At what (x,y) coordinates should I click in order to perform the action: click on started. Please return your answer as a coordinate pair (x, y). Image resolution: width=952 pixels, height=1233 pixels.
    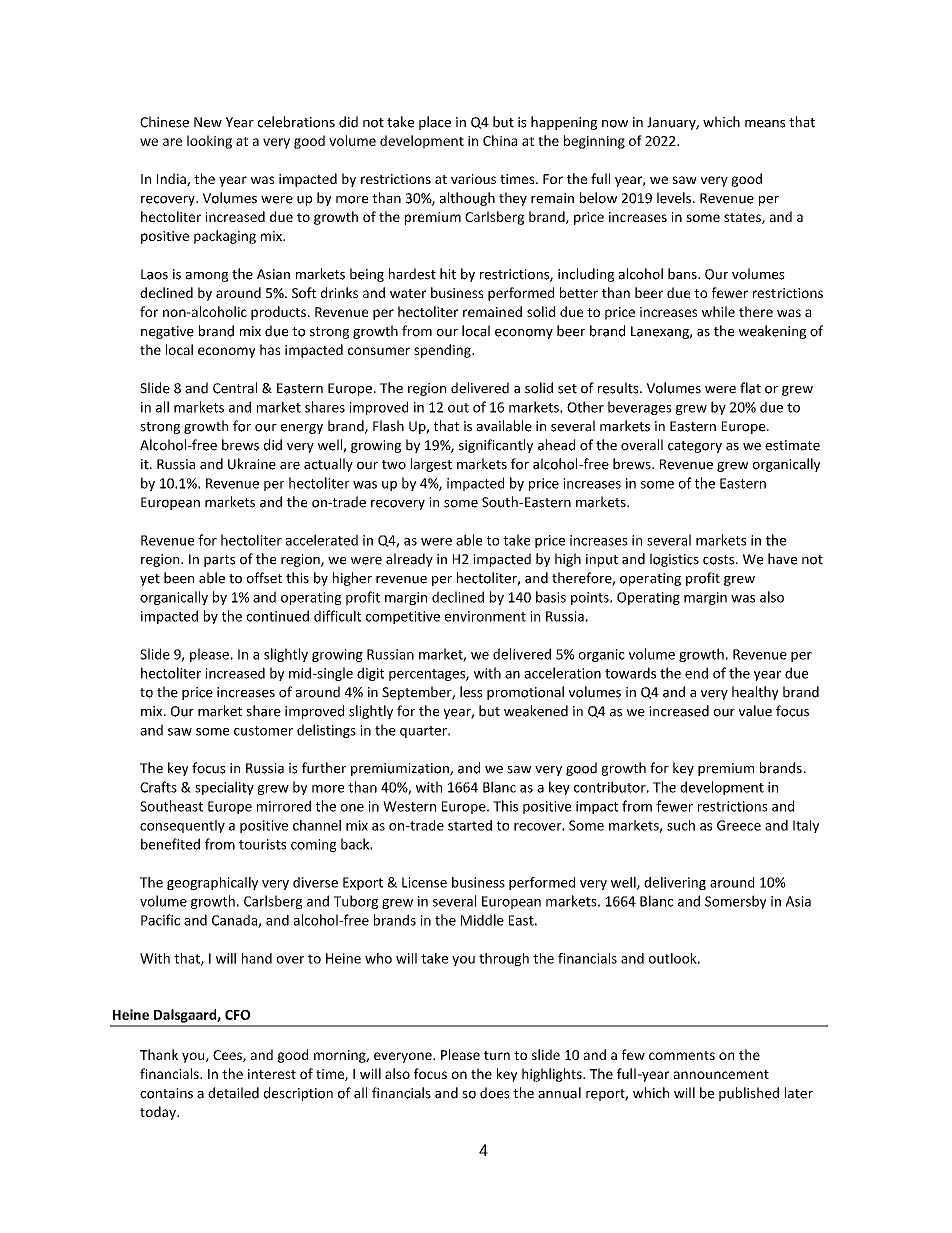
    Looking at the image, I should click on (470, 825).
